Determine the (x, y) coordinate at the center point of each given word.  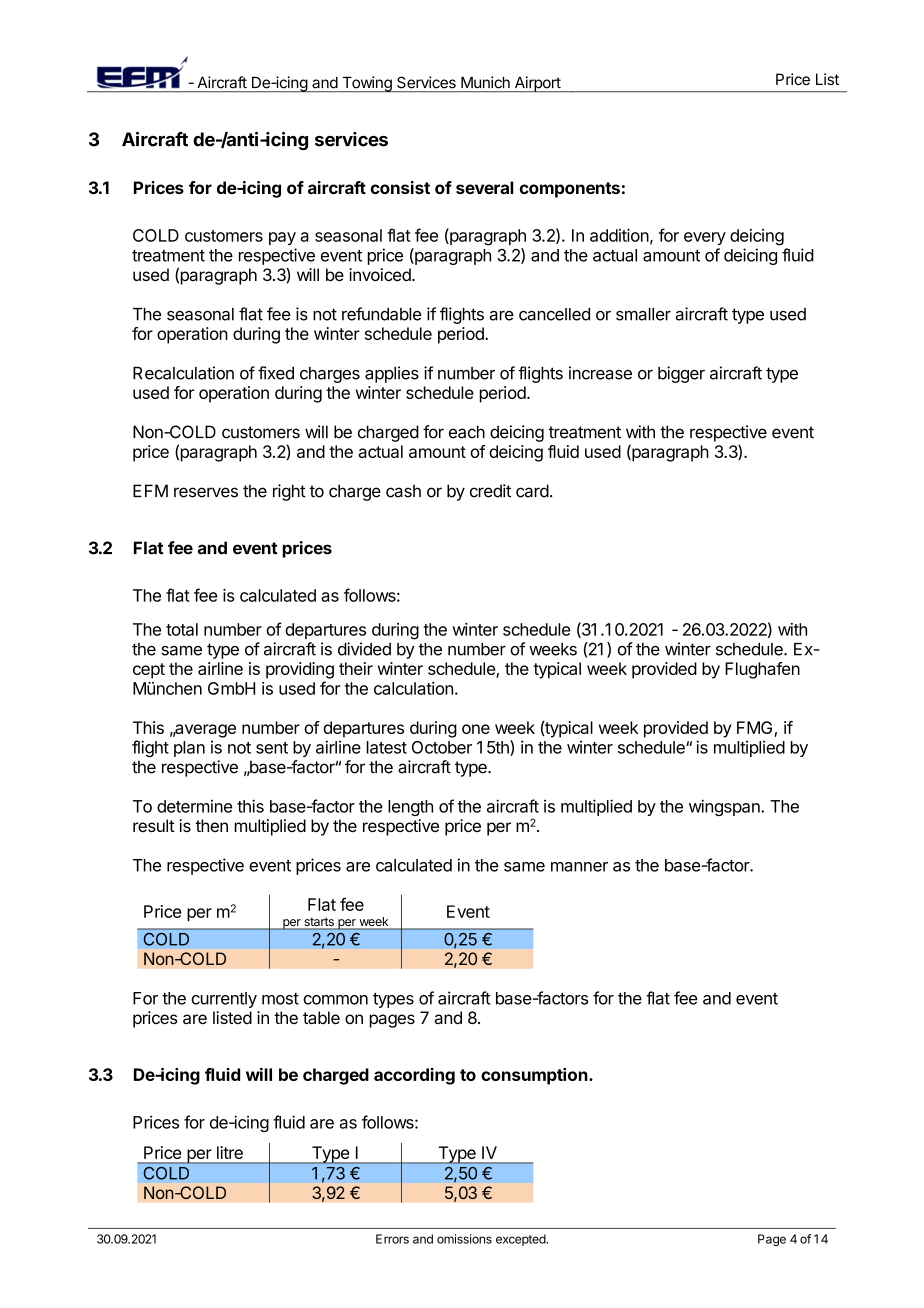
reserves (206, 492)
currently (224, 1000)
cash (403, 491)
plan (189, 749)
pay (282, 238)
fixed (276, 373)
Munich (485, 82)
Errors (392, 1239)
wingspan (725, 807)
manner (579, 867)
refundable (382, 314)
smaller (643, 314)
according (414, 1076)
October (442, 747)
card (532, 491)
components (570, 190)
